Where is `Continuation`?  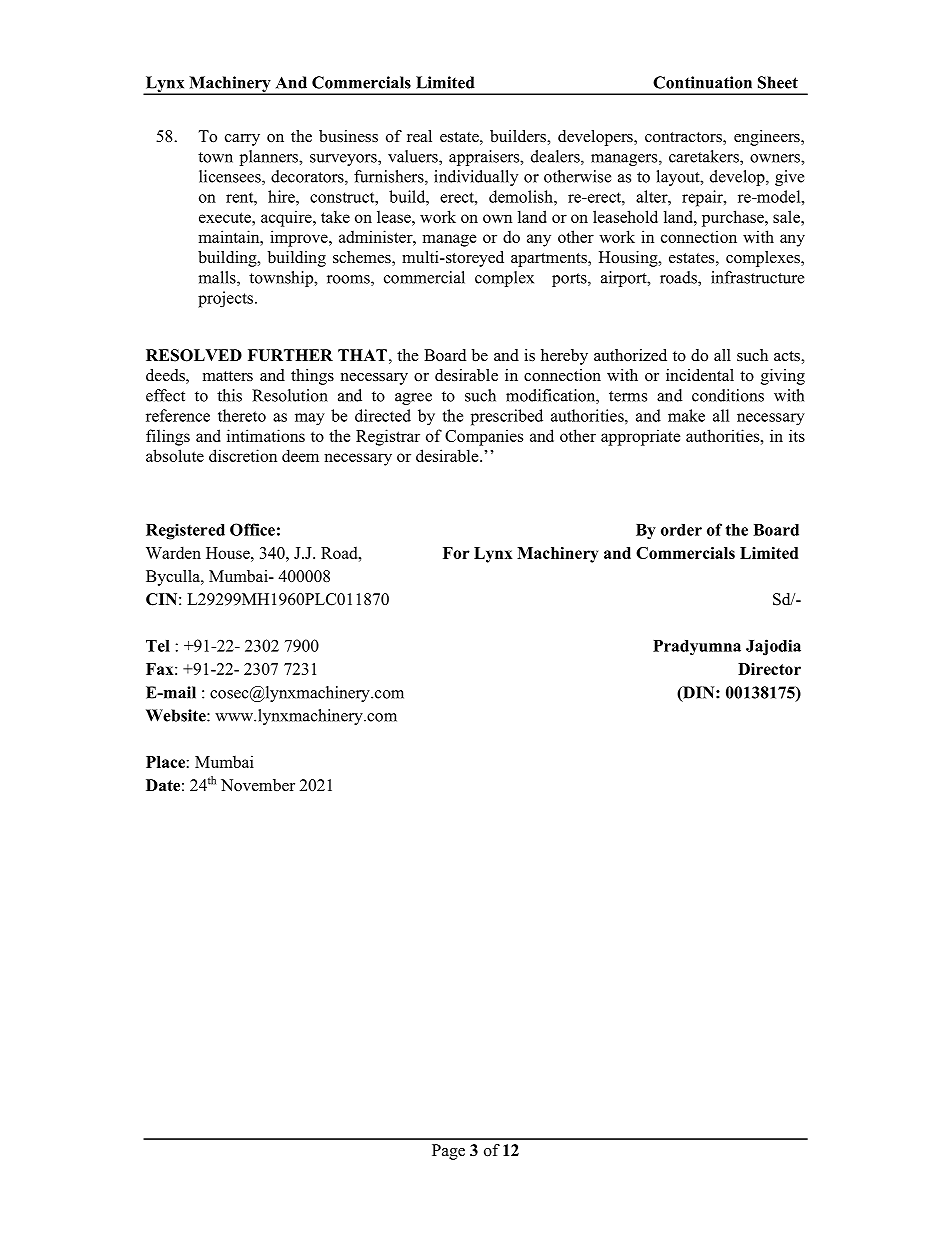
Continuation is located at coordinates (702, 82).
